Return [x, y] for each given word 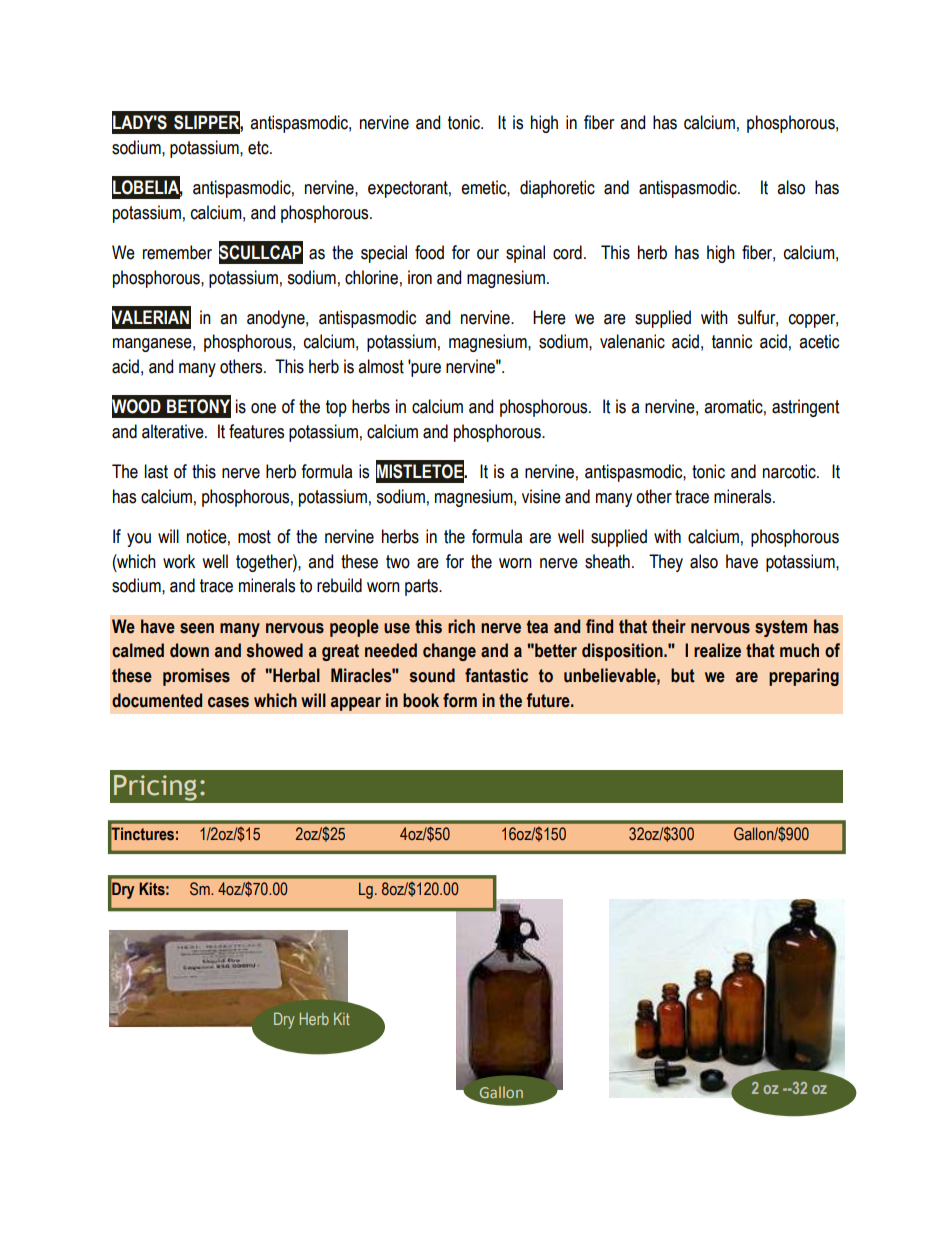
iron [420, 277]
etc [259, 148]
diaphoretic [557, 189]
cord [567, 252]
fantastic [496, 675]
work [179, 561]
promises [196, 677]
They [666, 563]
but [683, 675]
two [398, 562]
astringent [805, 408]
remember [177, 252]
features [256, 431]
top [336, 408]
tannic [732, 341]
